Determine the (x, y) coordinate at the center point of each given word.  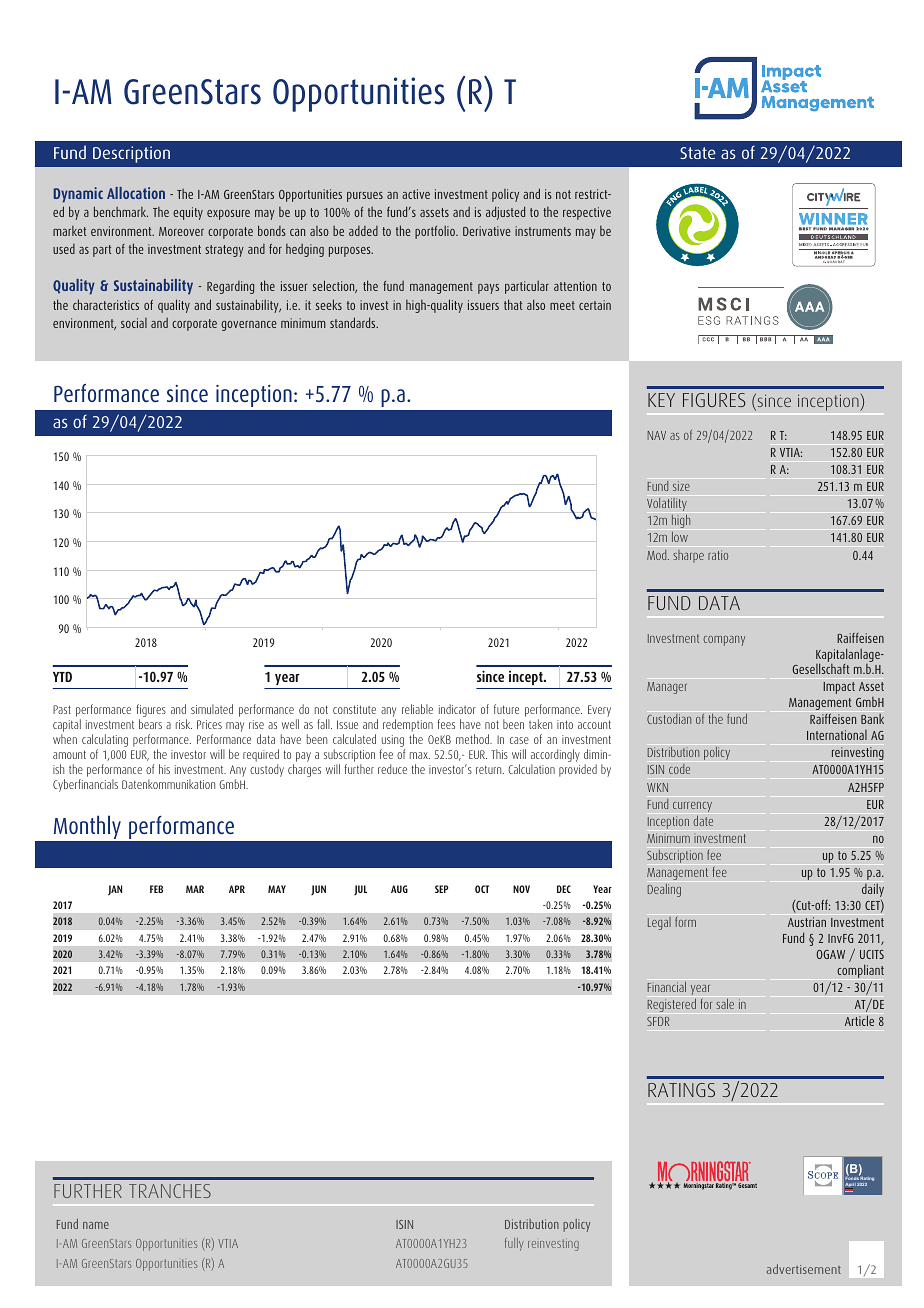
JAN (115, 890)
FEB (156, 889)
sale (725, 1004)
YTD (62, 676)
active (416, 194)
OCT (482, 889)
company (724, 641)
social (134, 323)
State (698, 153)
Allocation (136, 193)
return (490, 769)
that (513, 304)
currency (692, 807)
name (96, 1225)
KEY (661, 400)
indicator (457, 709)
